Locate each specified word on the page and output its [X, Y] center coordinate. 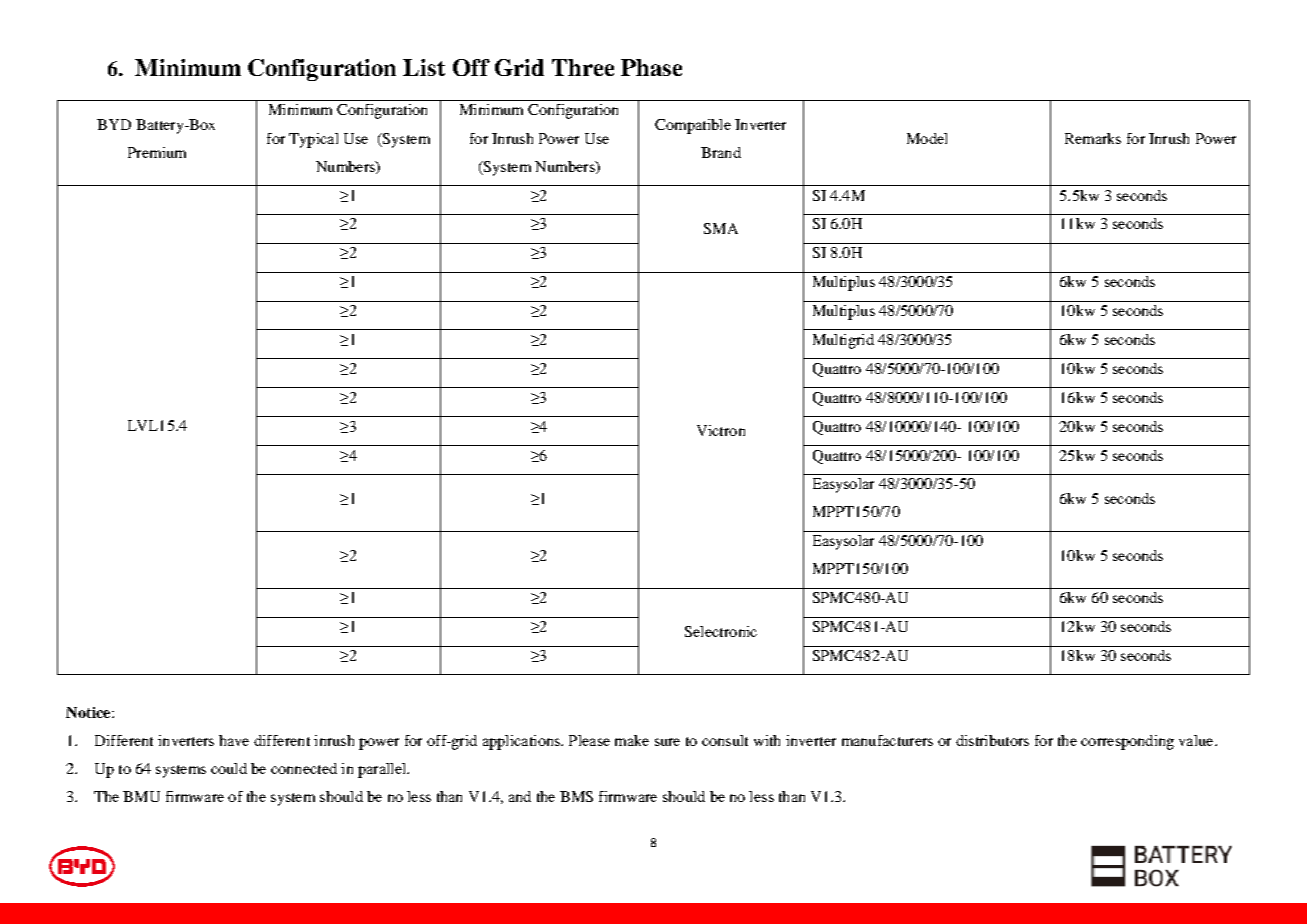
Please [589, 740]
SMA [721, 228]
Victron [721, 430]
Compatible [693, 126]
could [229, 768]
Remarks [1093, 138]
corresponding [1127, 742]
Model [927, 138]
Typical [313, 140]
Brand [721, 152]
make [632, 740]
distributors [992, 740]
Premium [157, 152]
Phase [651, 67]
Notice [89, 712]
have [234, 740]
